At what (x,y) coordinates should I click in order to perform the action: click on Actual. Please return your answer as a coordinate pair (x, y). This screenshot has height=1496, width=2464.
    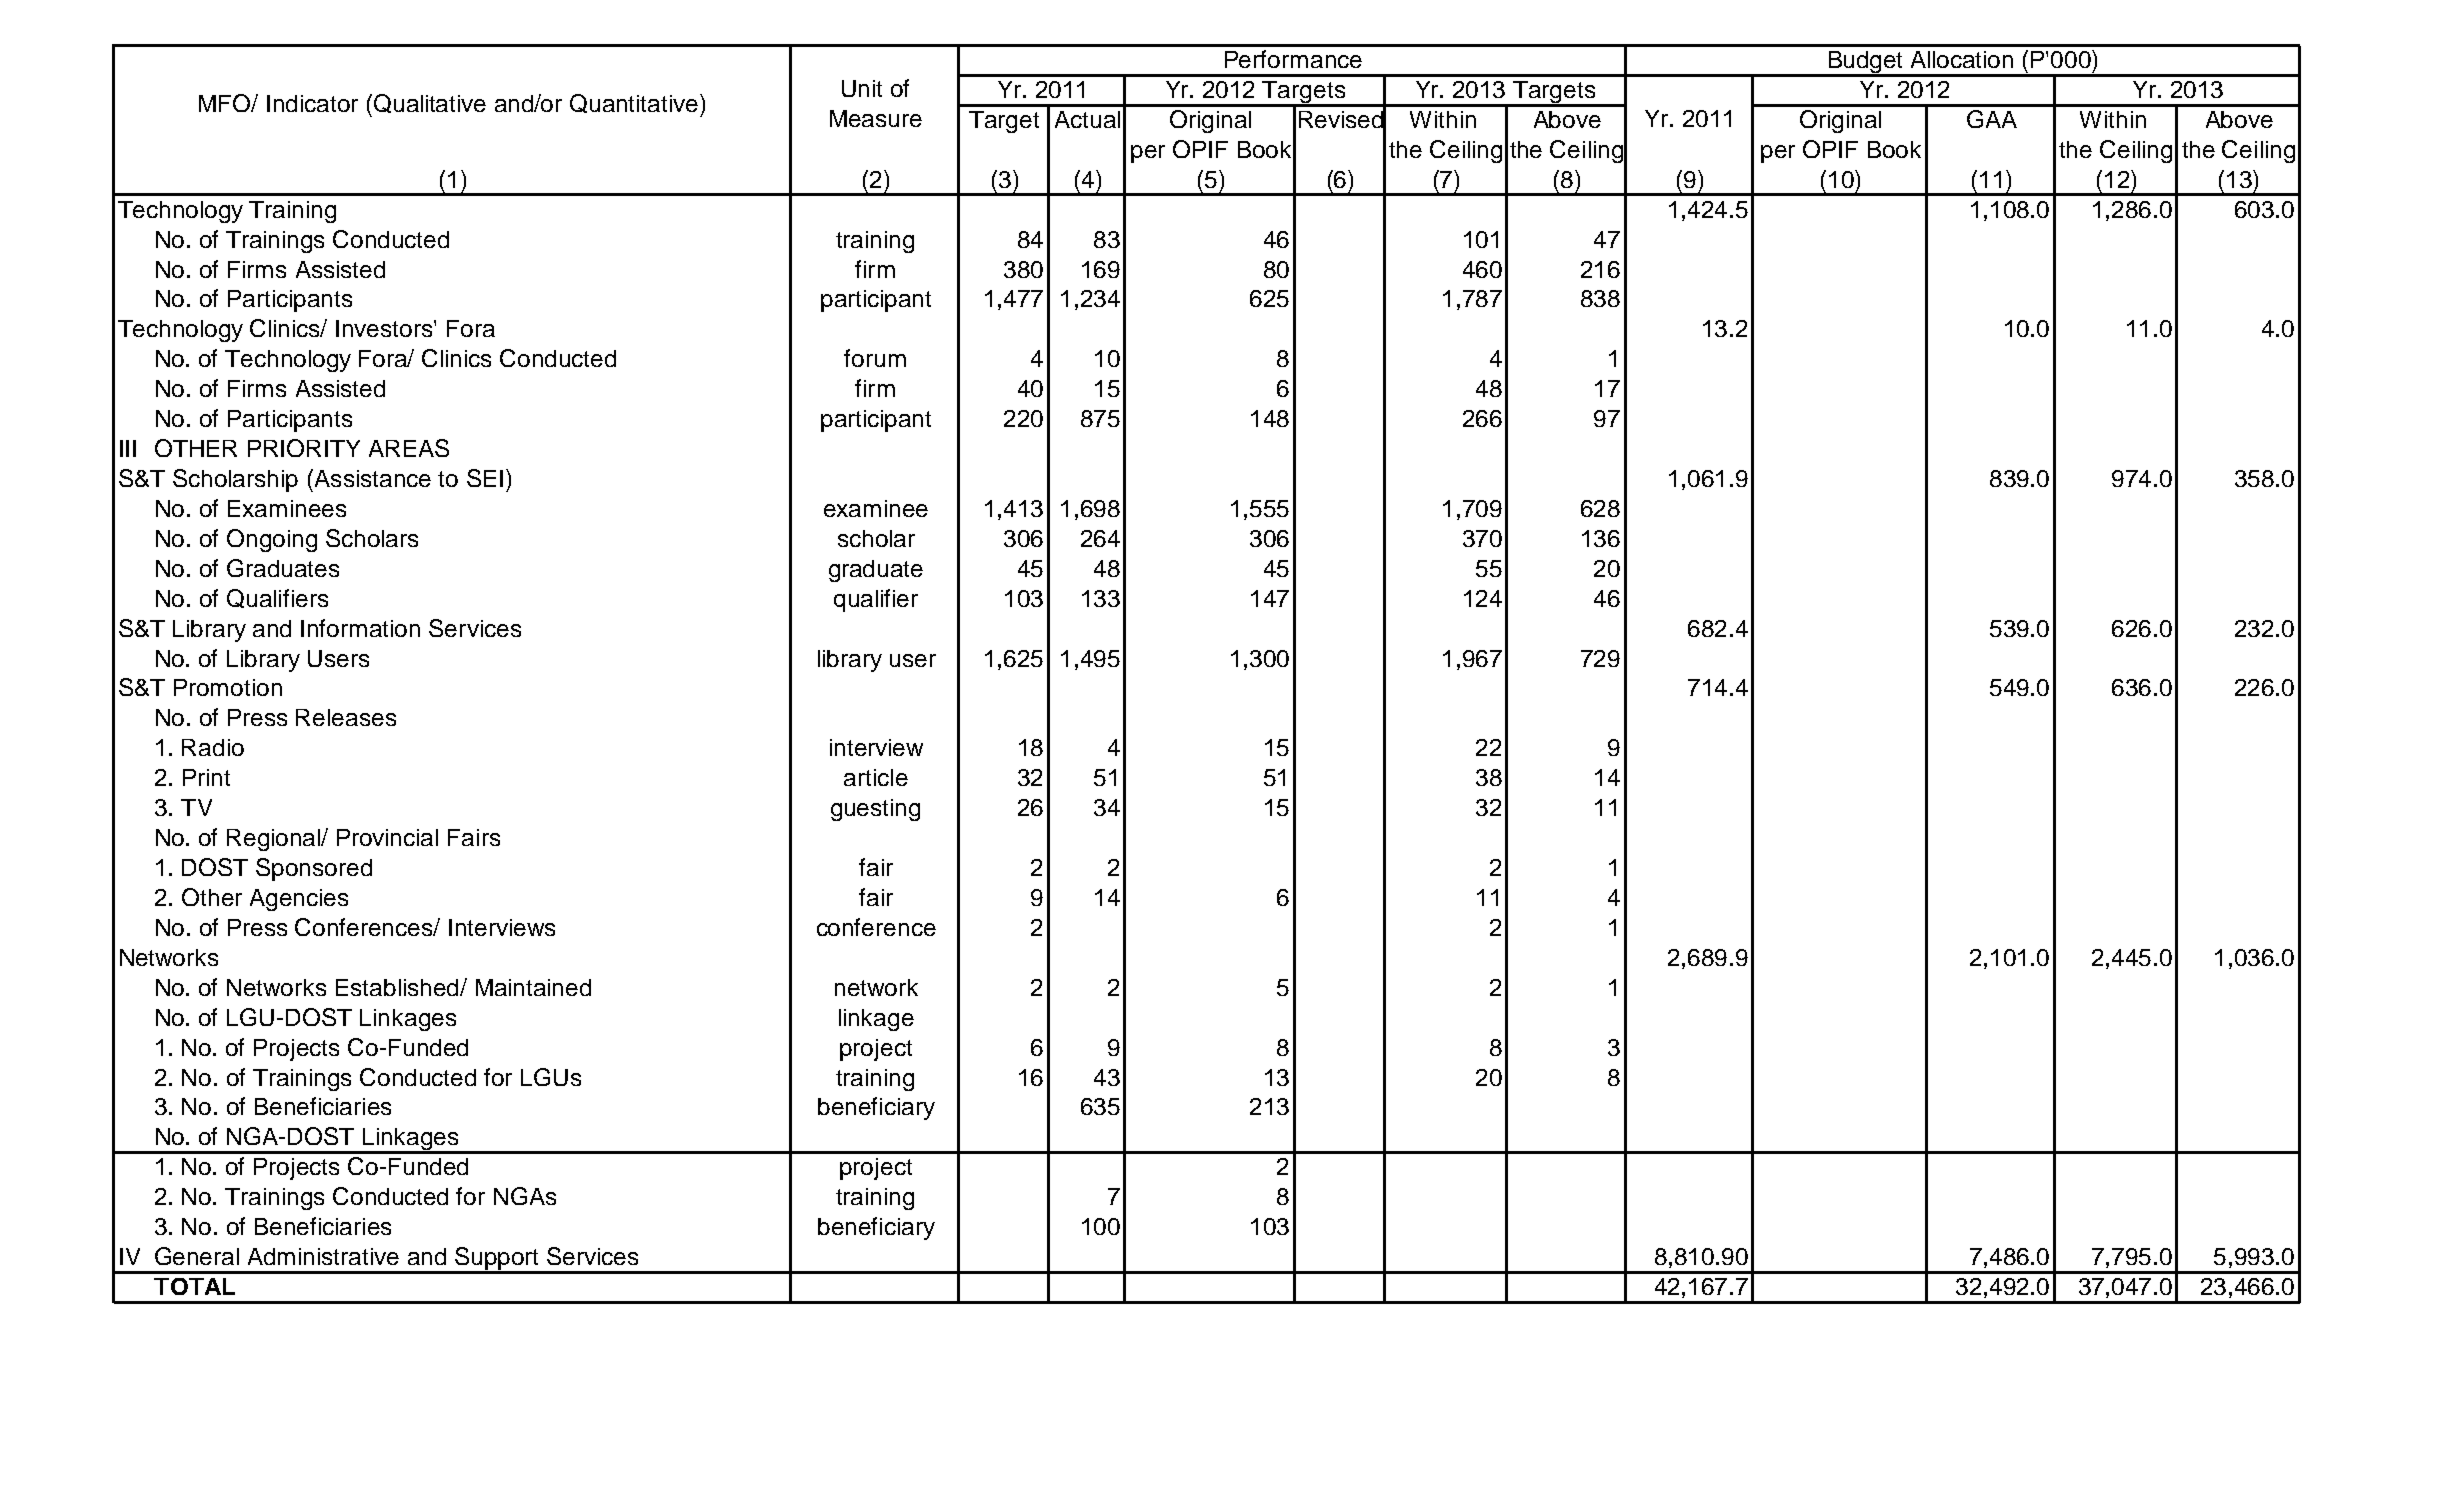
    Looking at the image, I should click on (1087, 119).
